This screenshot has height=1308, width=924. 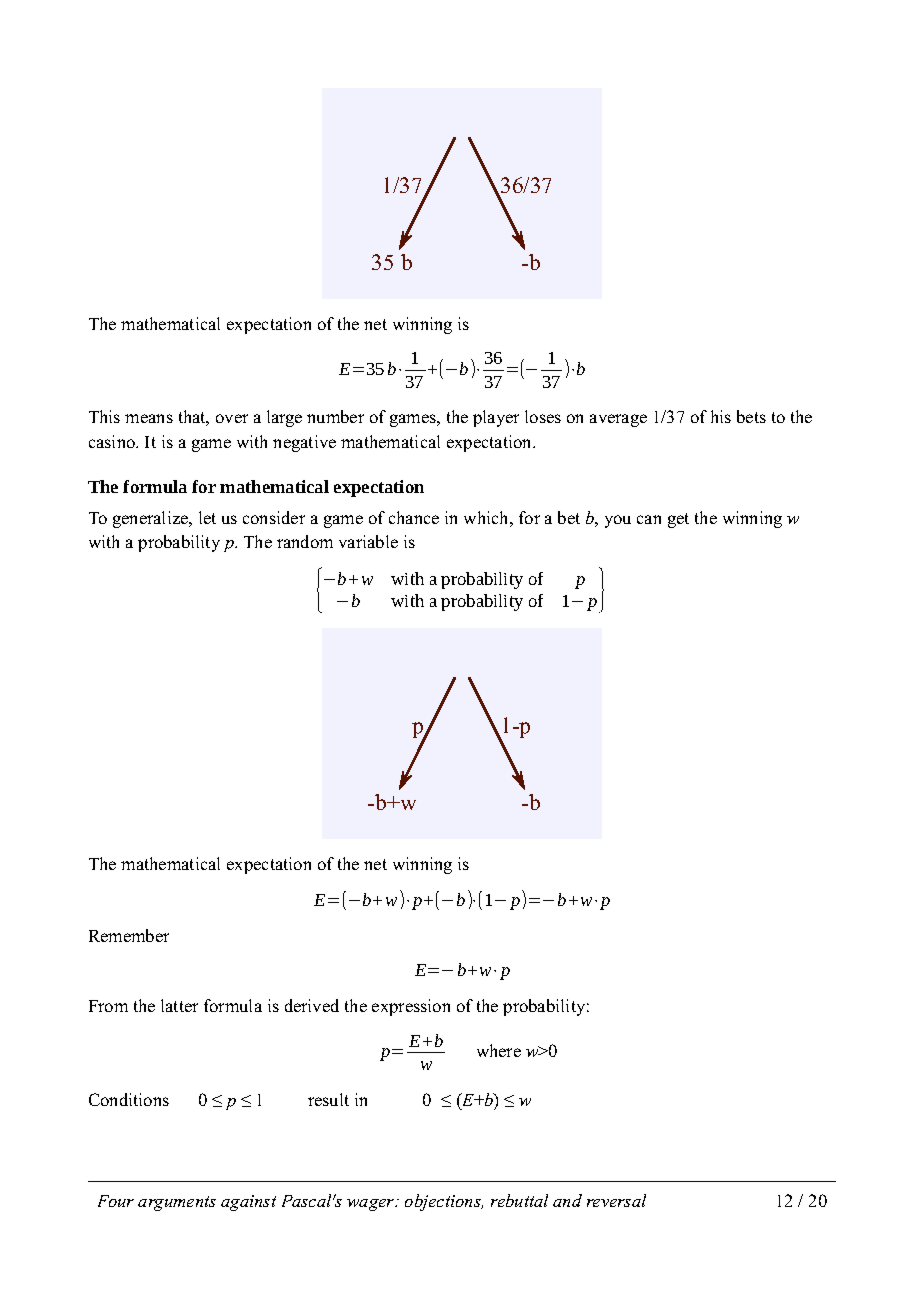 What do you see at coordinates (411, 1007) in the screenshot?
I see `expression` at bounding box center [411, 1007].
